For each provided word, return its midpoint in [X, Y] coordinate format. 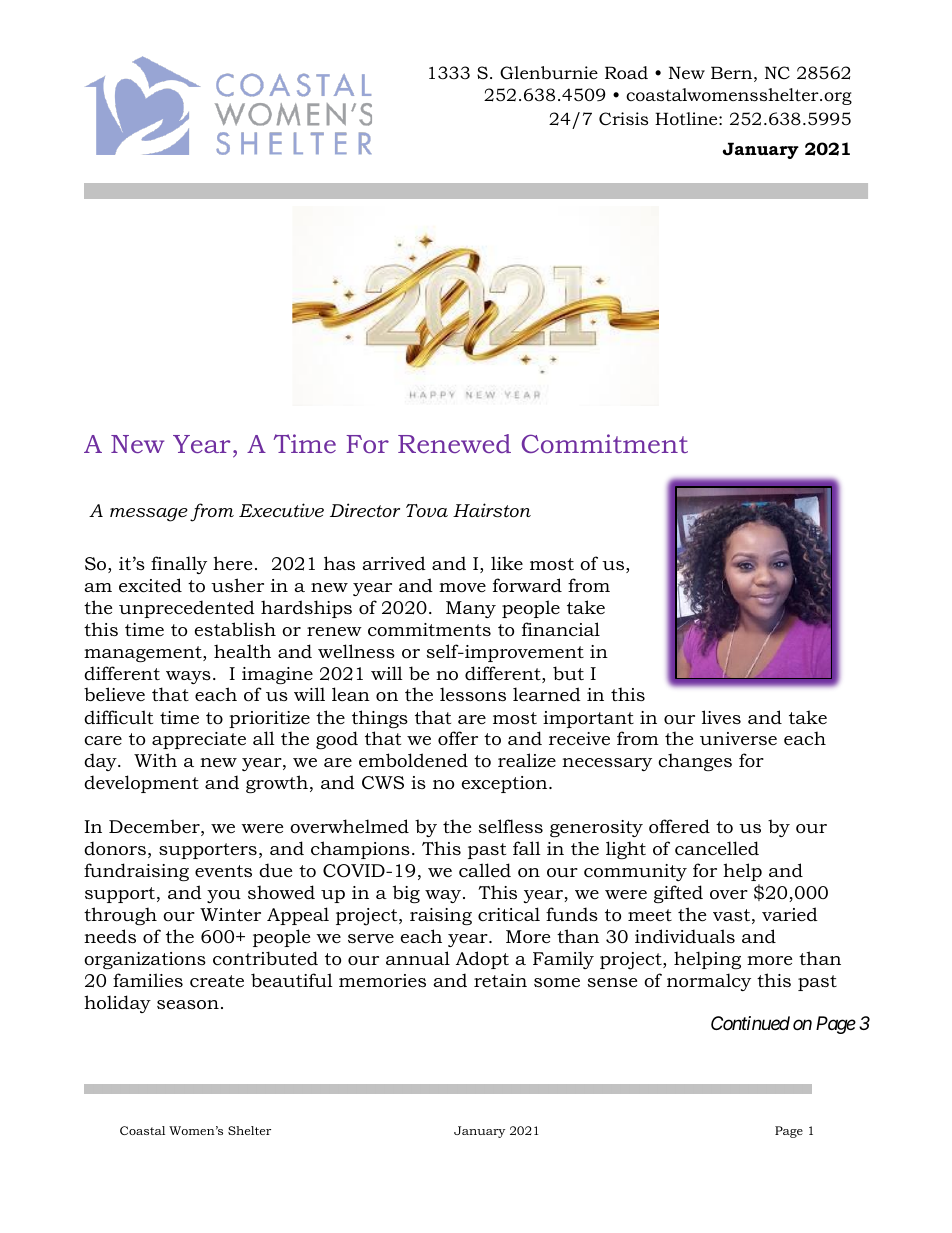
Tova [427, 511]
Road [626, 73]
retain [500, 980]
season [188, 1005]
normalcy [709, 982]
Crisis [623, 119]
